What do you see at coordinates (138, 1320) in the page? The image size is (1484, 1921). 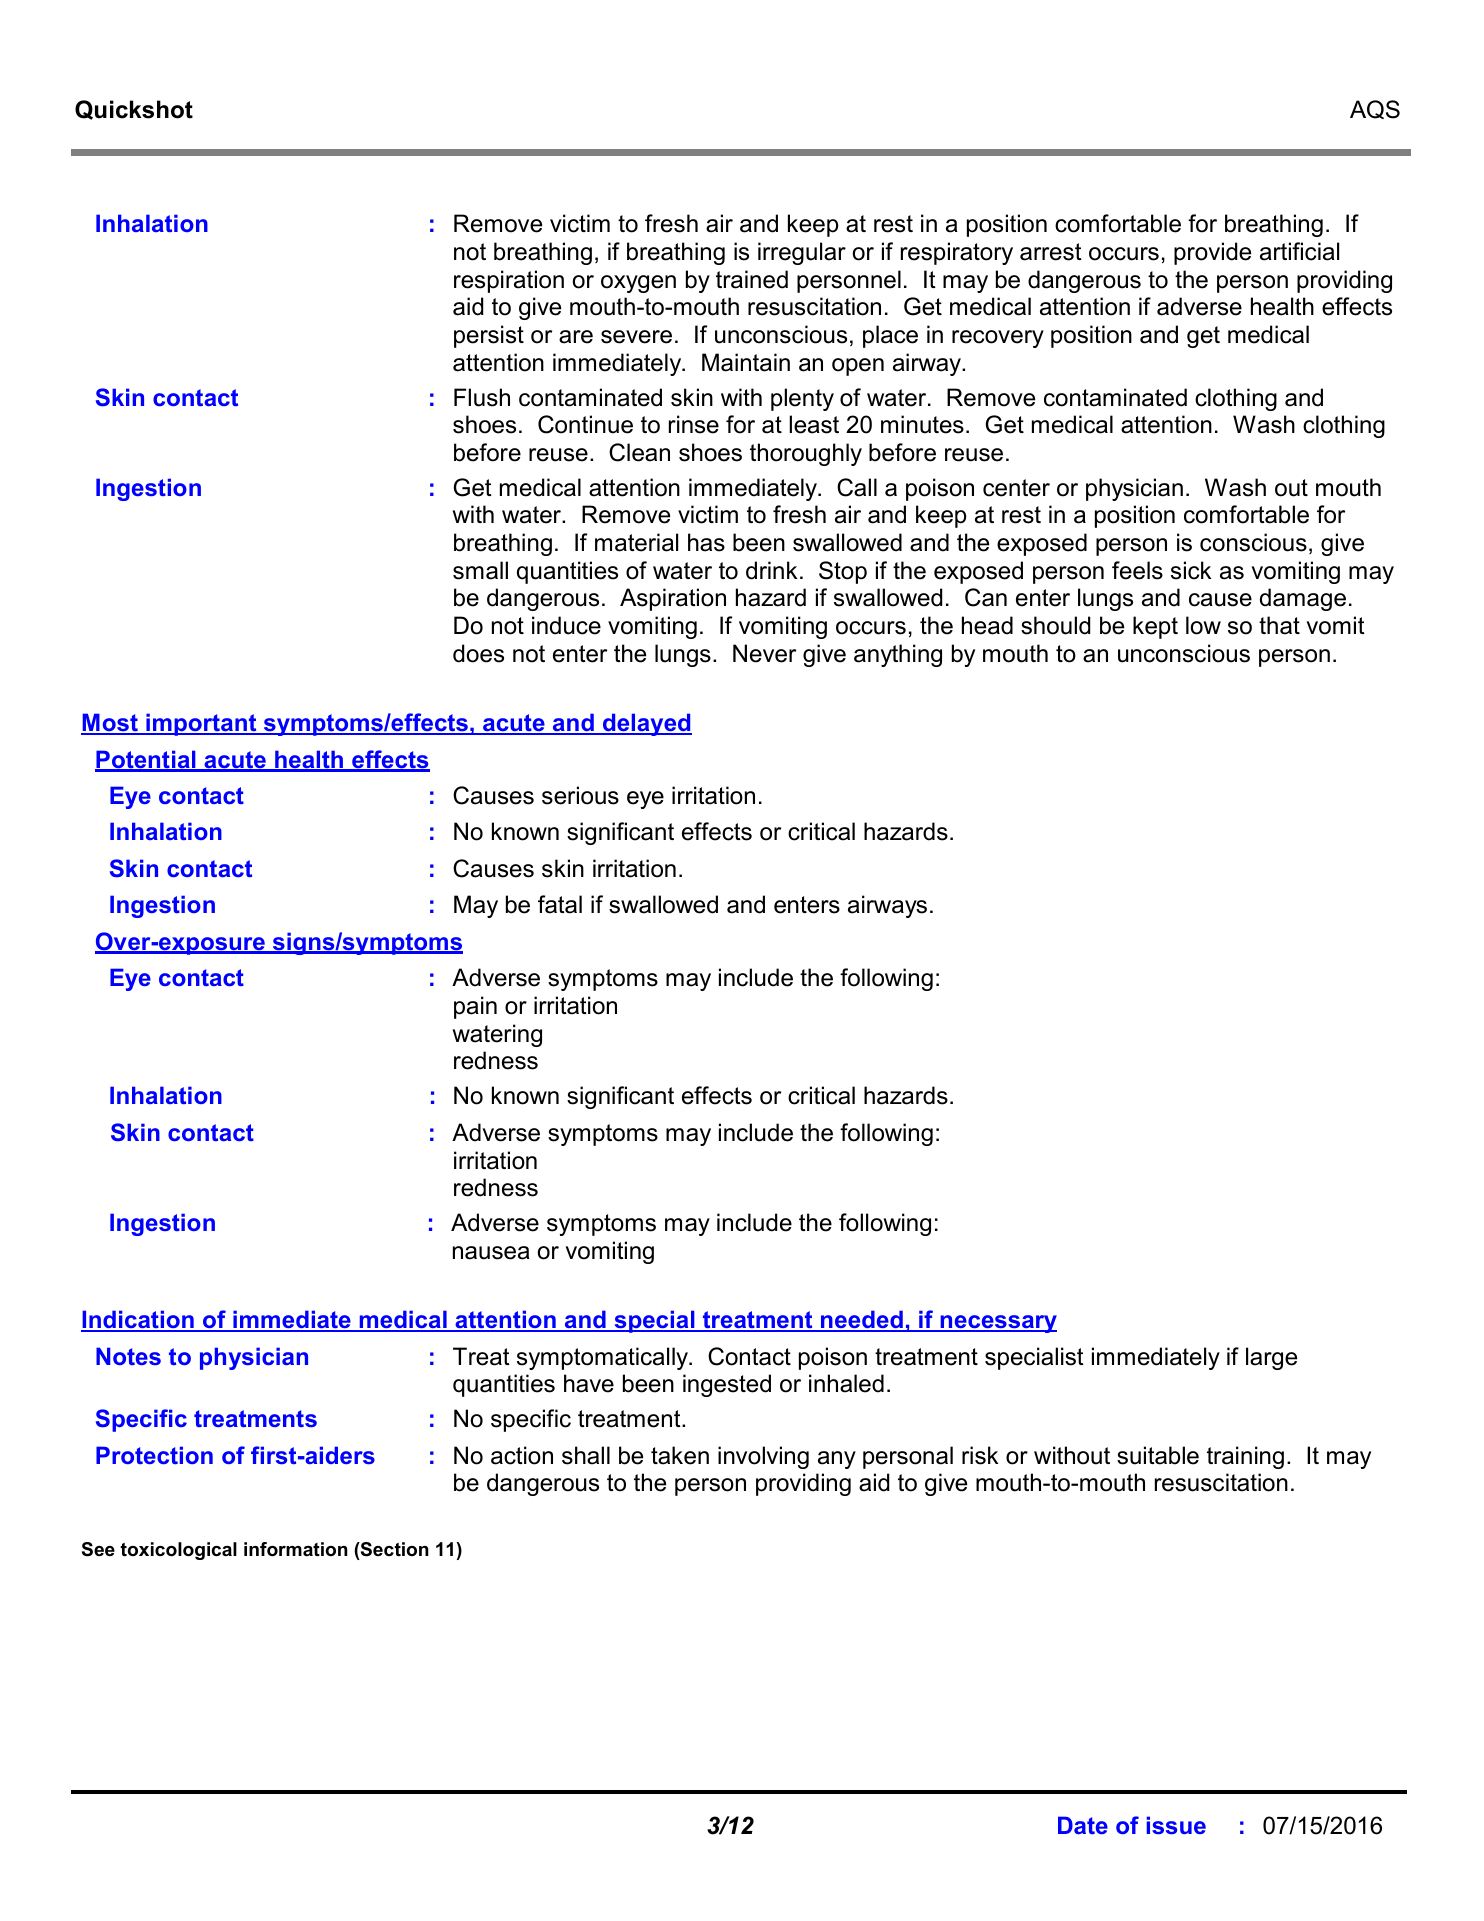 I see `Indication` at bounding box center [138, 1320].
